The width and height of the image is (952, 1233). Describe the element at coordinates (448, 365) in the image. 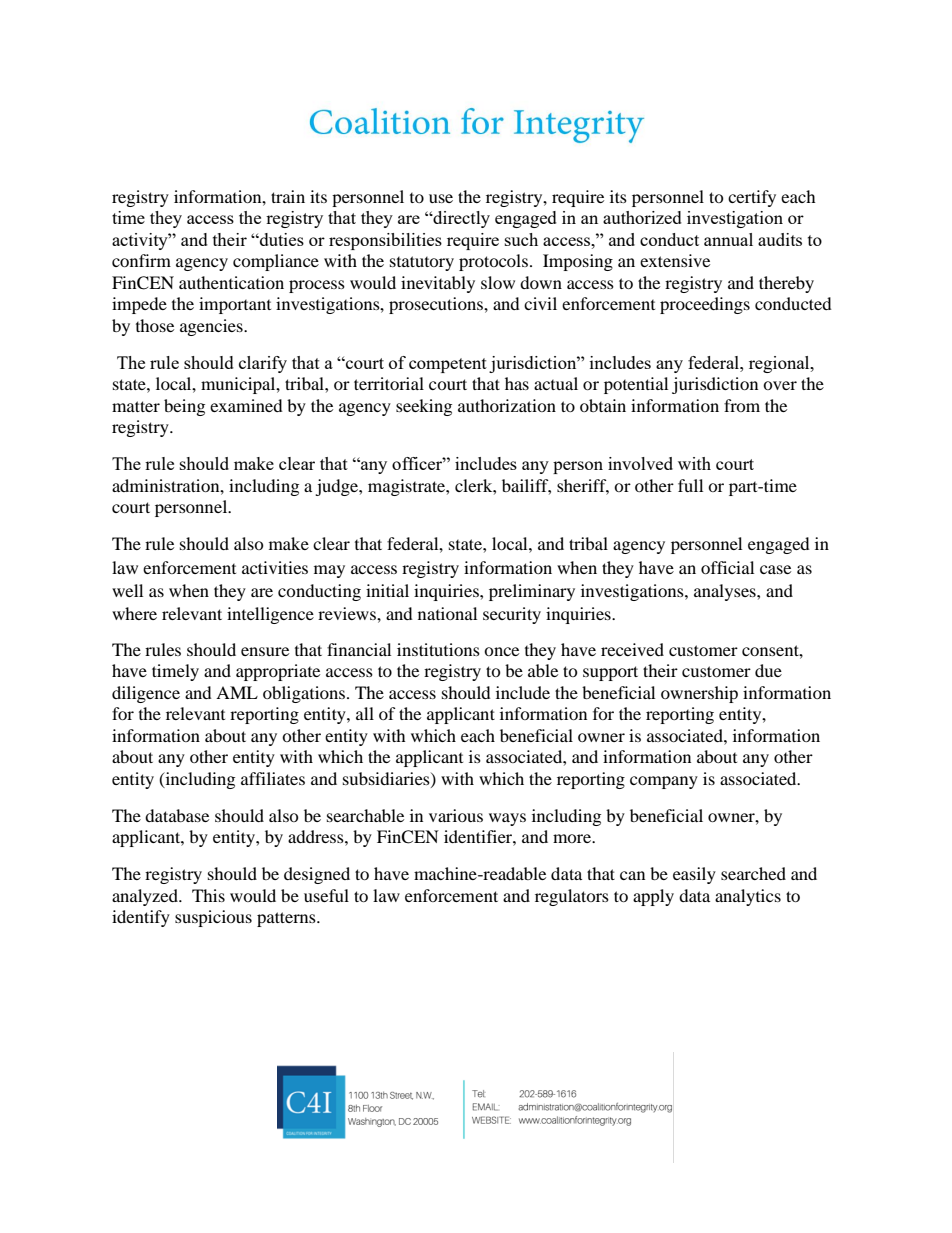

I see `competent` at that location.
